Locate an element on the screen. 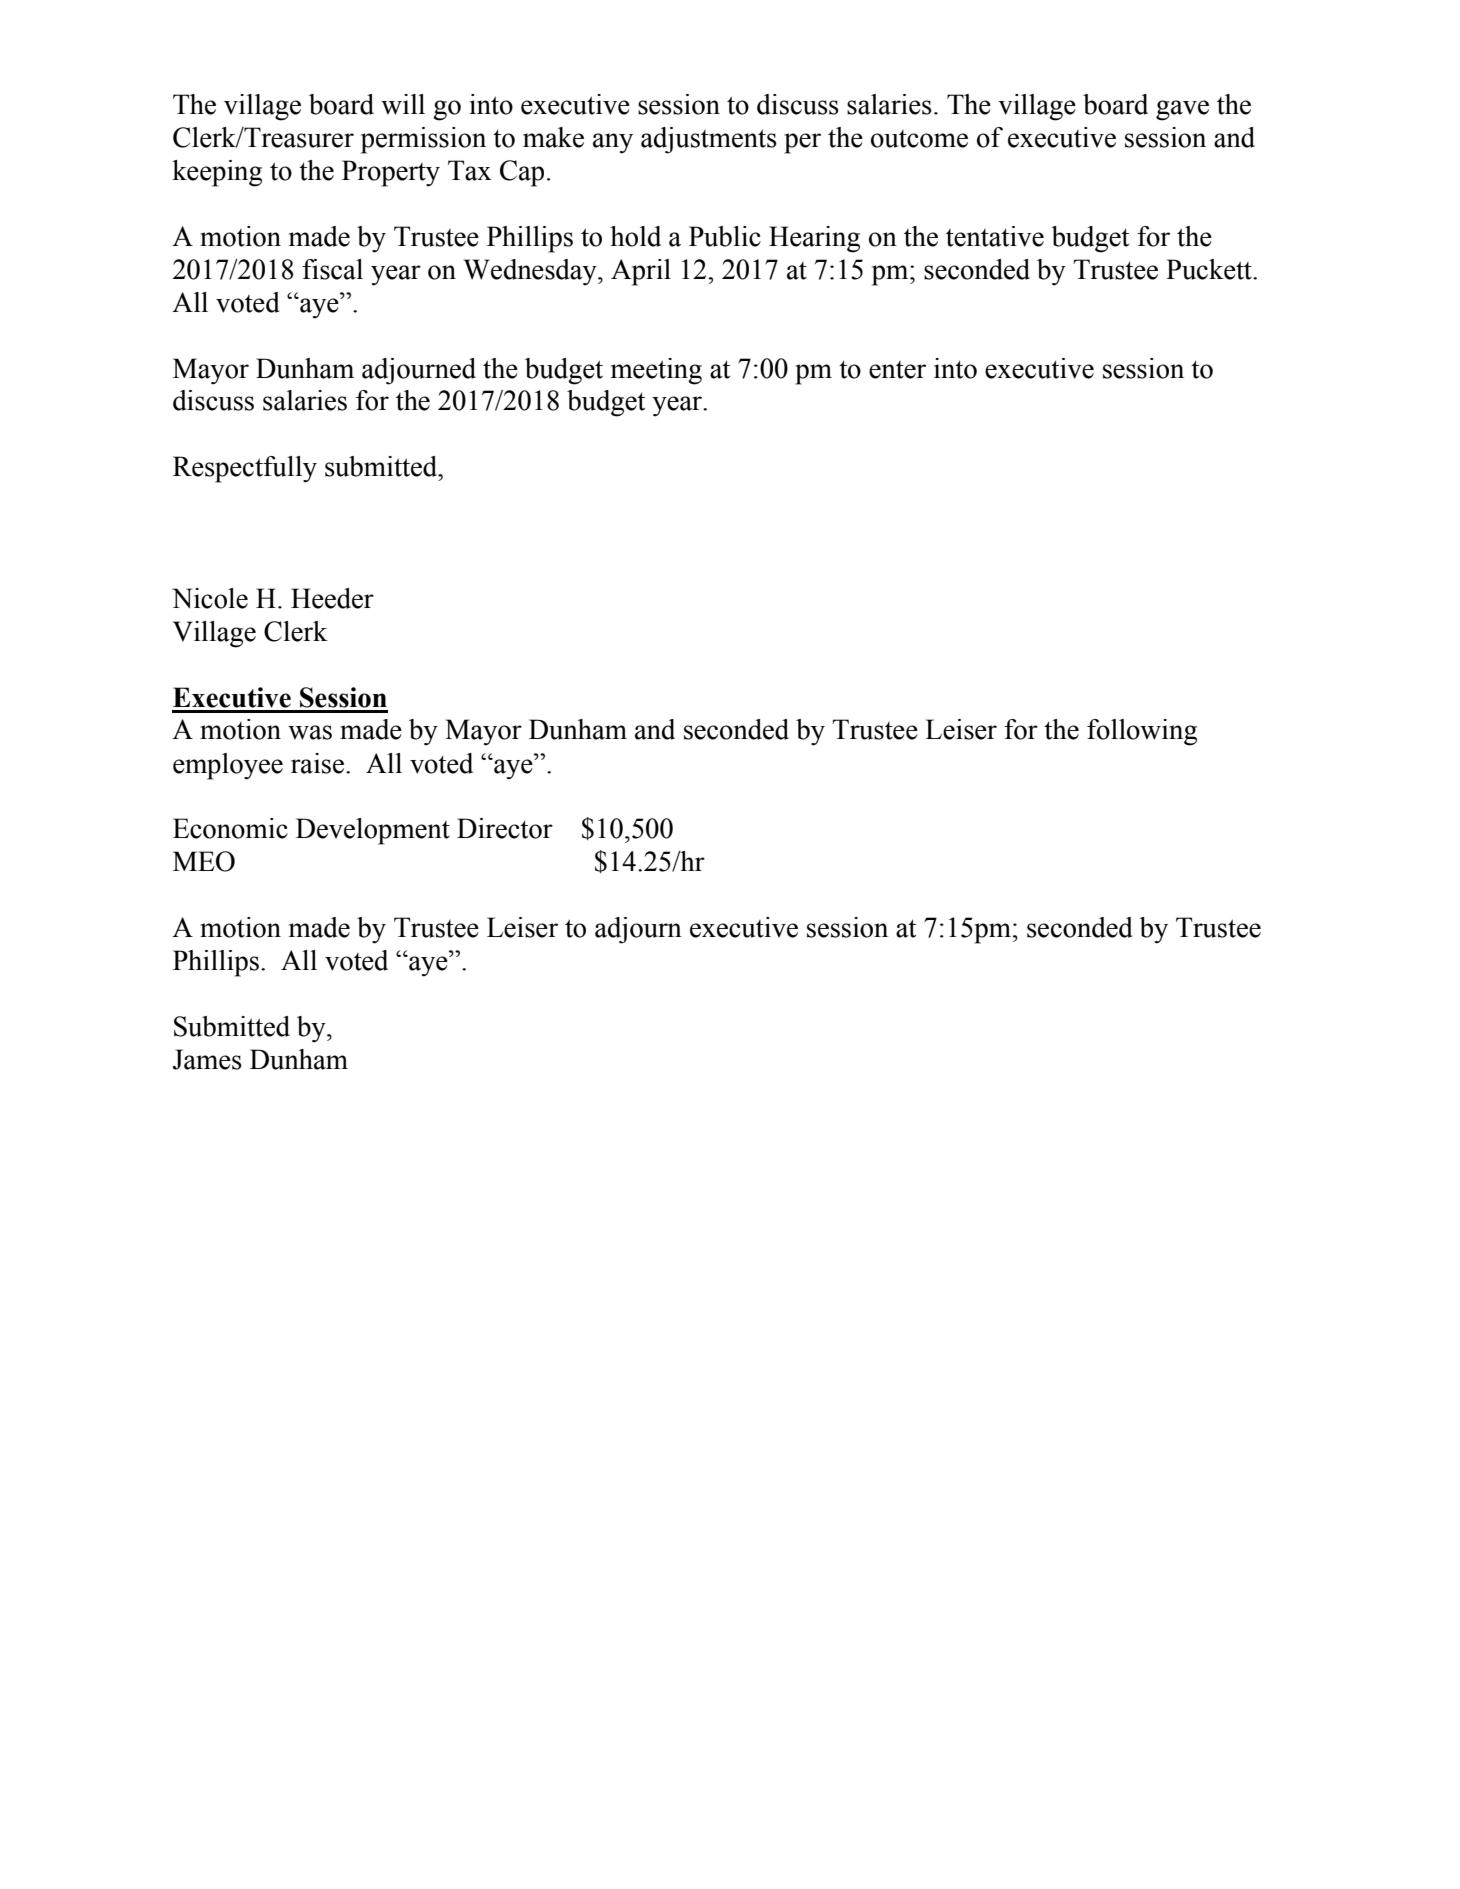 The width and height of the screenshot is (1460, 1889). Development is located at coordinates (373, 831).
